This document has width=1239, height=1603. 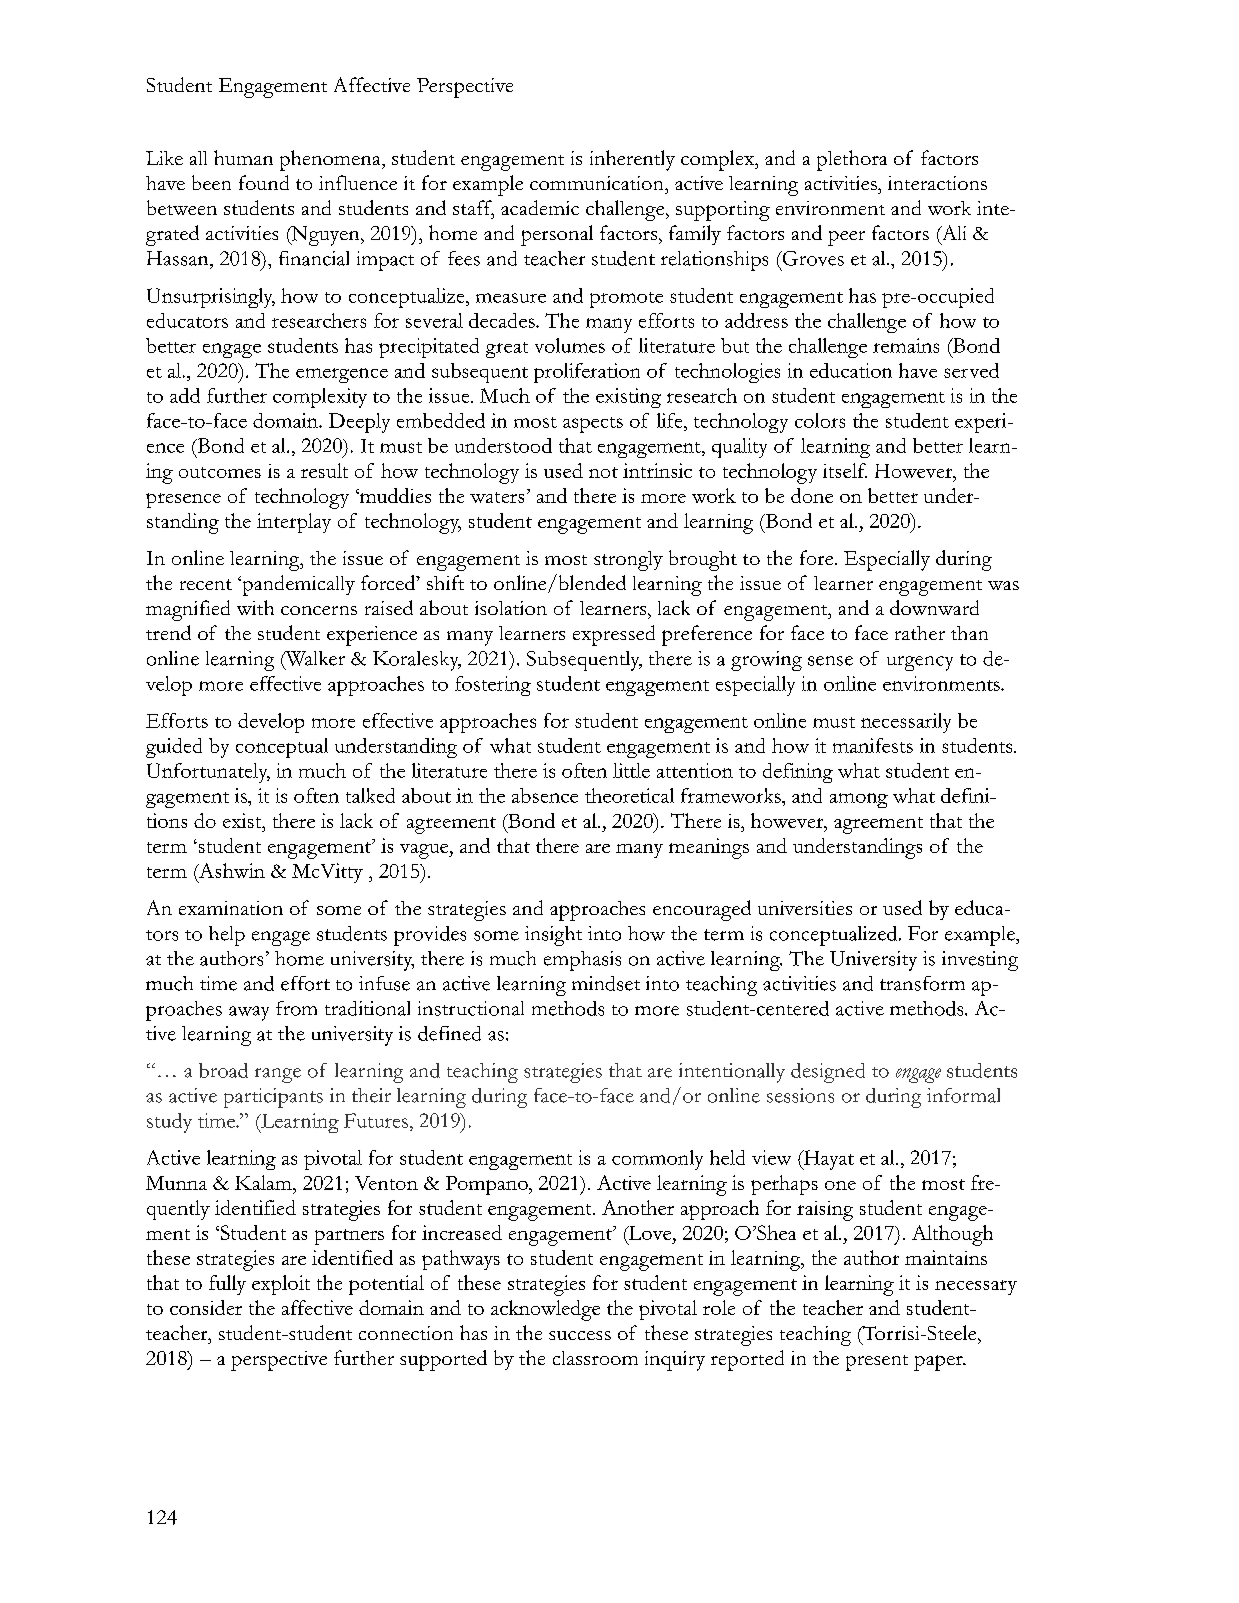 What do you see at coordinates (852, 160) in the document?
I see `plethora` at bounding box center [852, 160].
